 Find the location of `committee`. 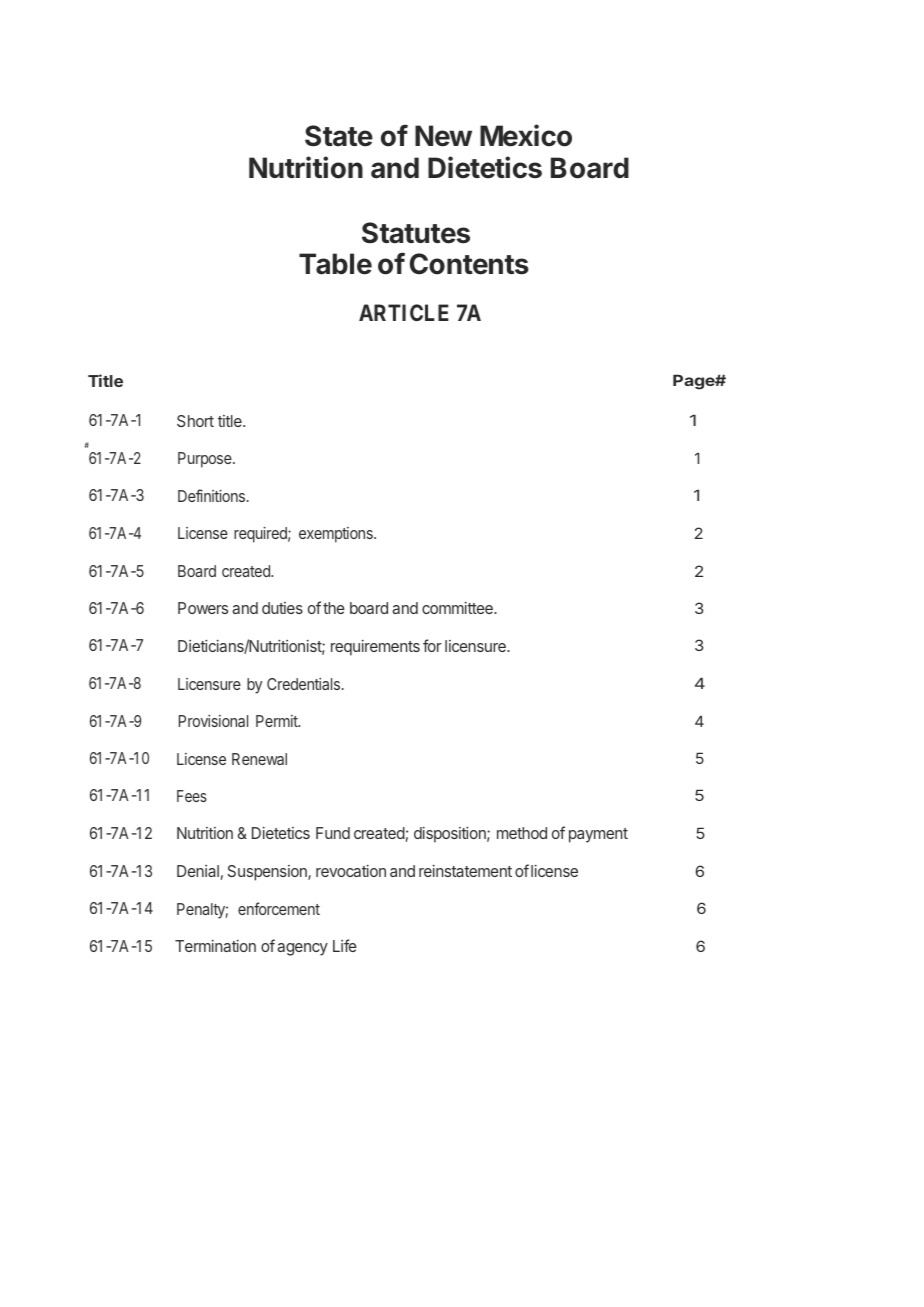

committee is located at coordinates (458, 608).
